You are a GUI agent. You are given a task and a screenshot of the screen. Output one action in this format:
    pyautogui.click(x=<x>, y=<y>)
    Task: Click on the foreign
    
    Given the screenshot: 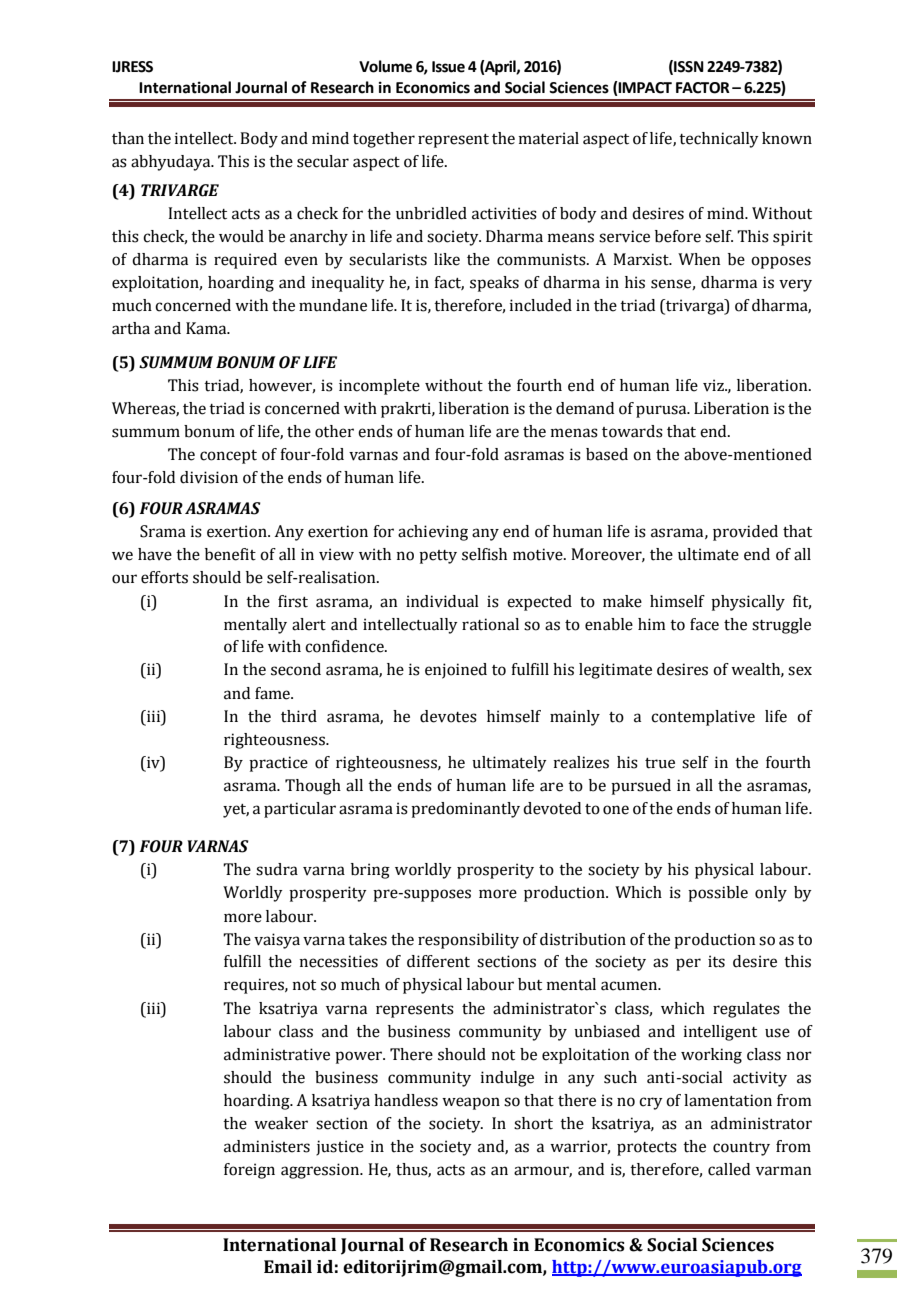 What is the action you would take?
    pyautogui.click(x=249, y=1171)
